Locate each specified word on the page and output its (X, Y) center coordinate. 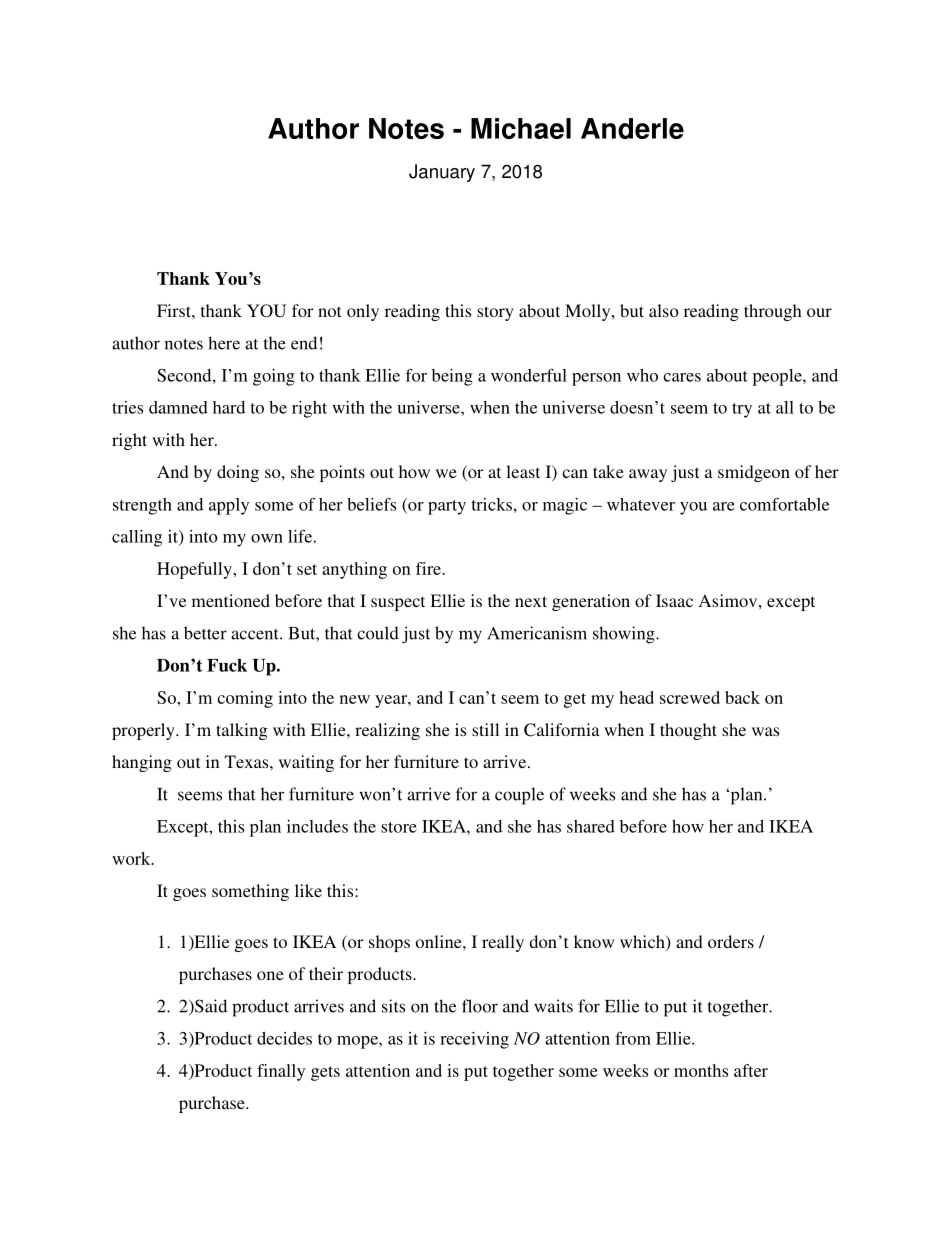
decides (284, 1038)
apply (229, 506)
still (485, 729)
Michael (521, 128)
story (495, 313)
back (742, 697)
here (224, 343)
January (442, 173)
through (773, 312)
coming (245, 699)
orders (731, 941)
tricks (491, 504)
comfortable (784, 504)
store (399, 827)
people (778, 377)
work (132, 858)
